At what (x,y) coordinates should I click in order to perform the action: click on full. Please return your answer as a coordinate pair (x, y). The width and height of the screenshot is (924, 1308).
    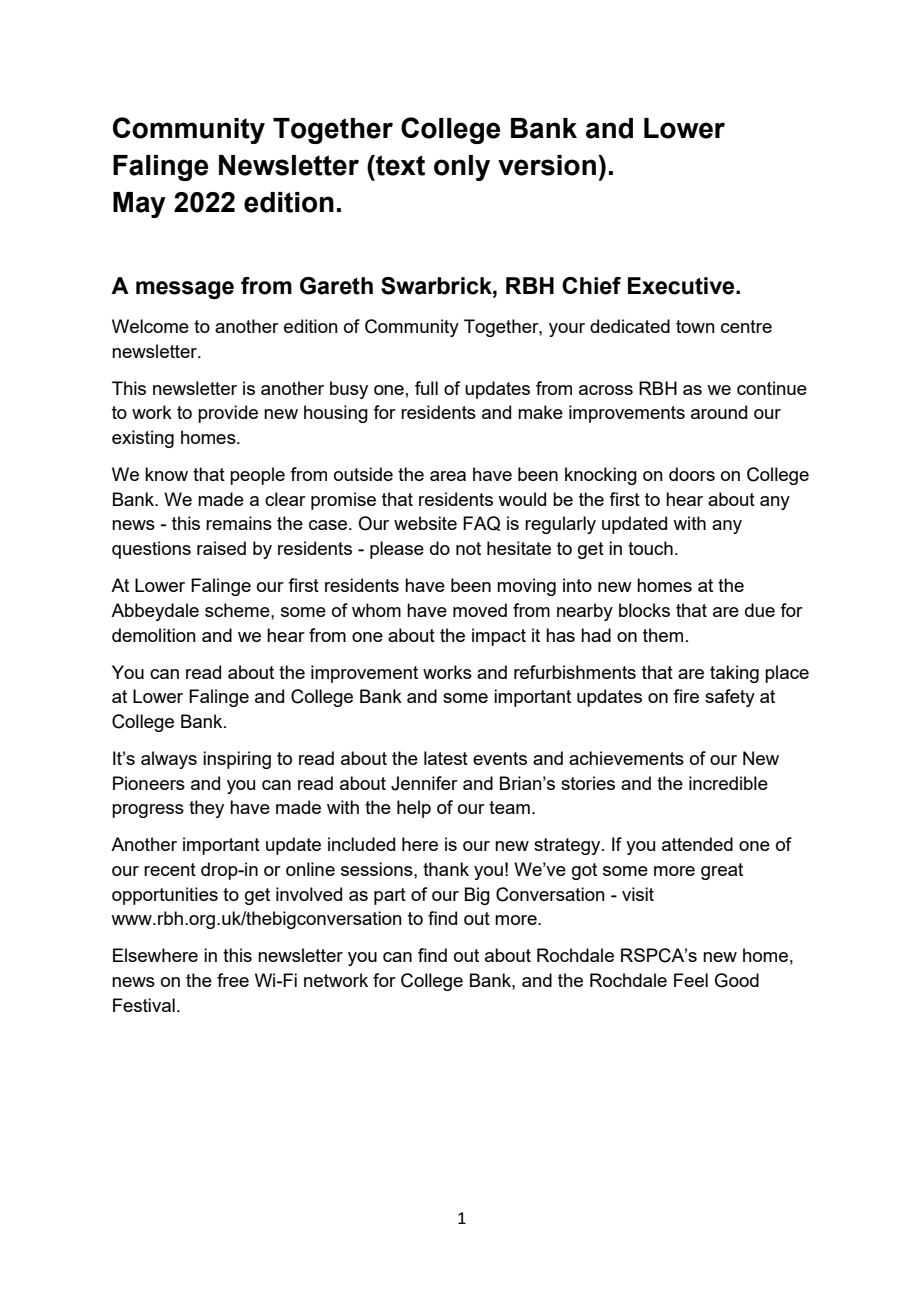
    Looking at the image, I should click on (426, 388).
